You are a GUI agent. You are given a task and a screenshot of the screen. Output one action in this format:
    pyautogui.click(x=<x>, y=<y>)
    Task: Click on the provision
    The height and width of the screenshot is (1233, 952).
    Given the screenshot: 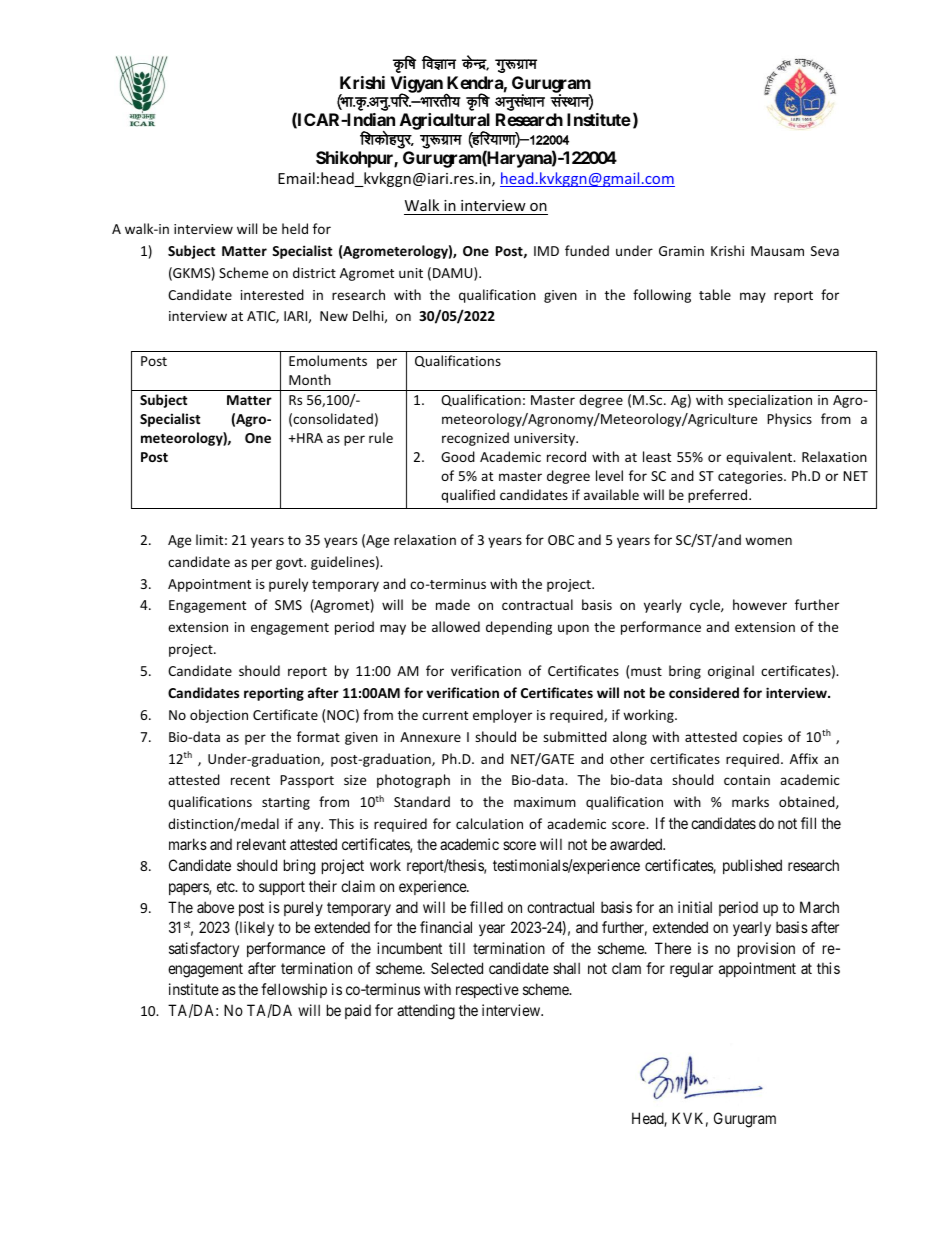 What is the action you would take?
    pyautogui.click(x=766, y=949)
